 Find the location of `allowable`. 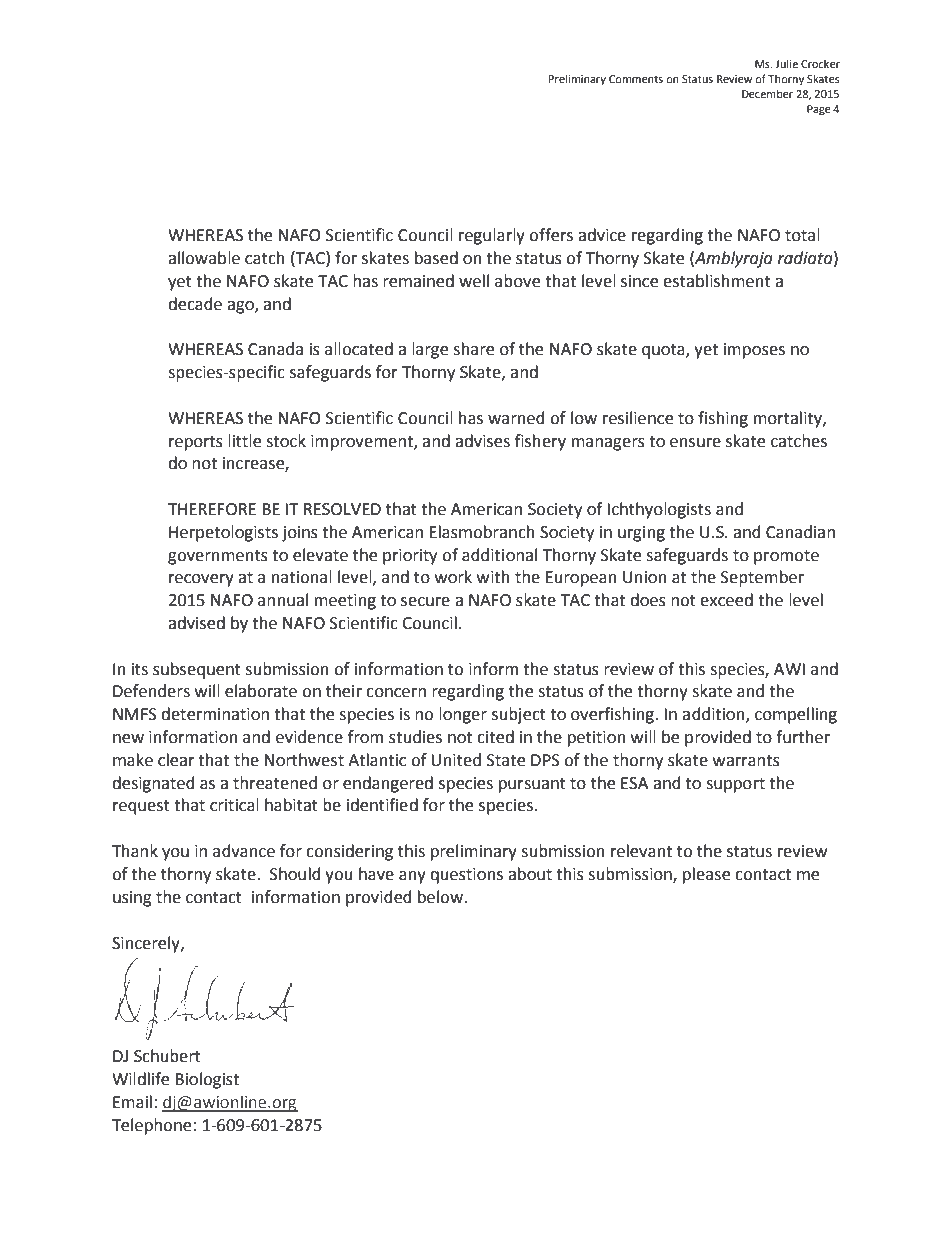

allowable is located at coordinates (204, 258).
